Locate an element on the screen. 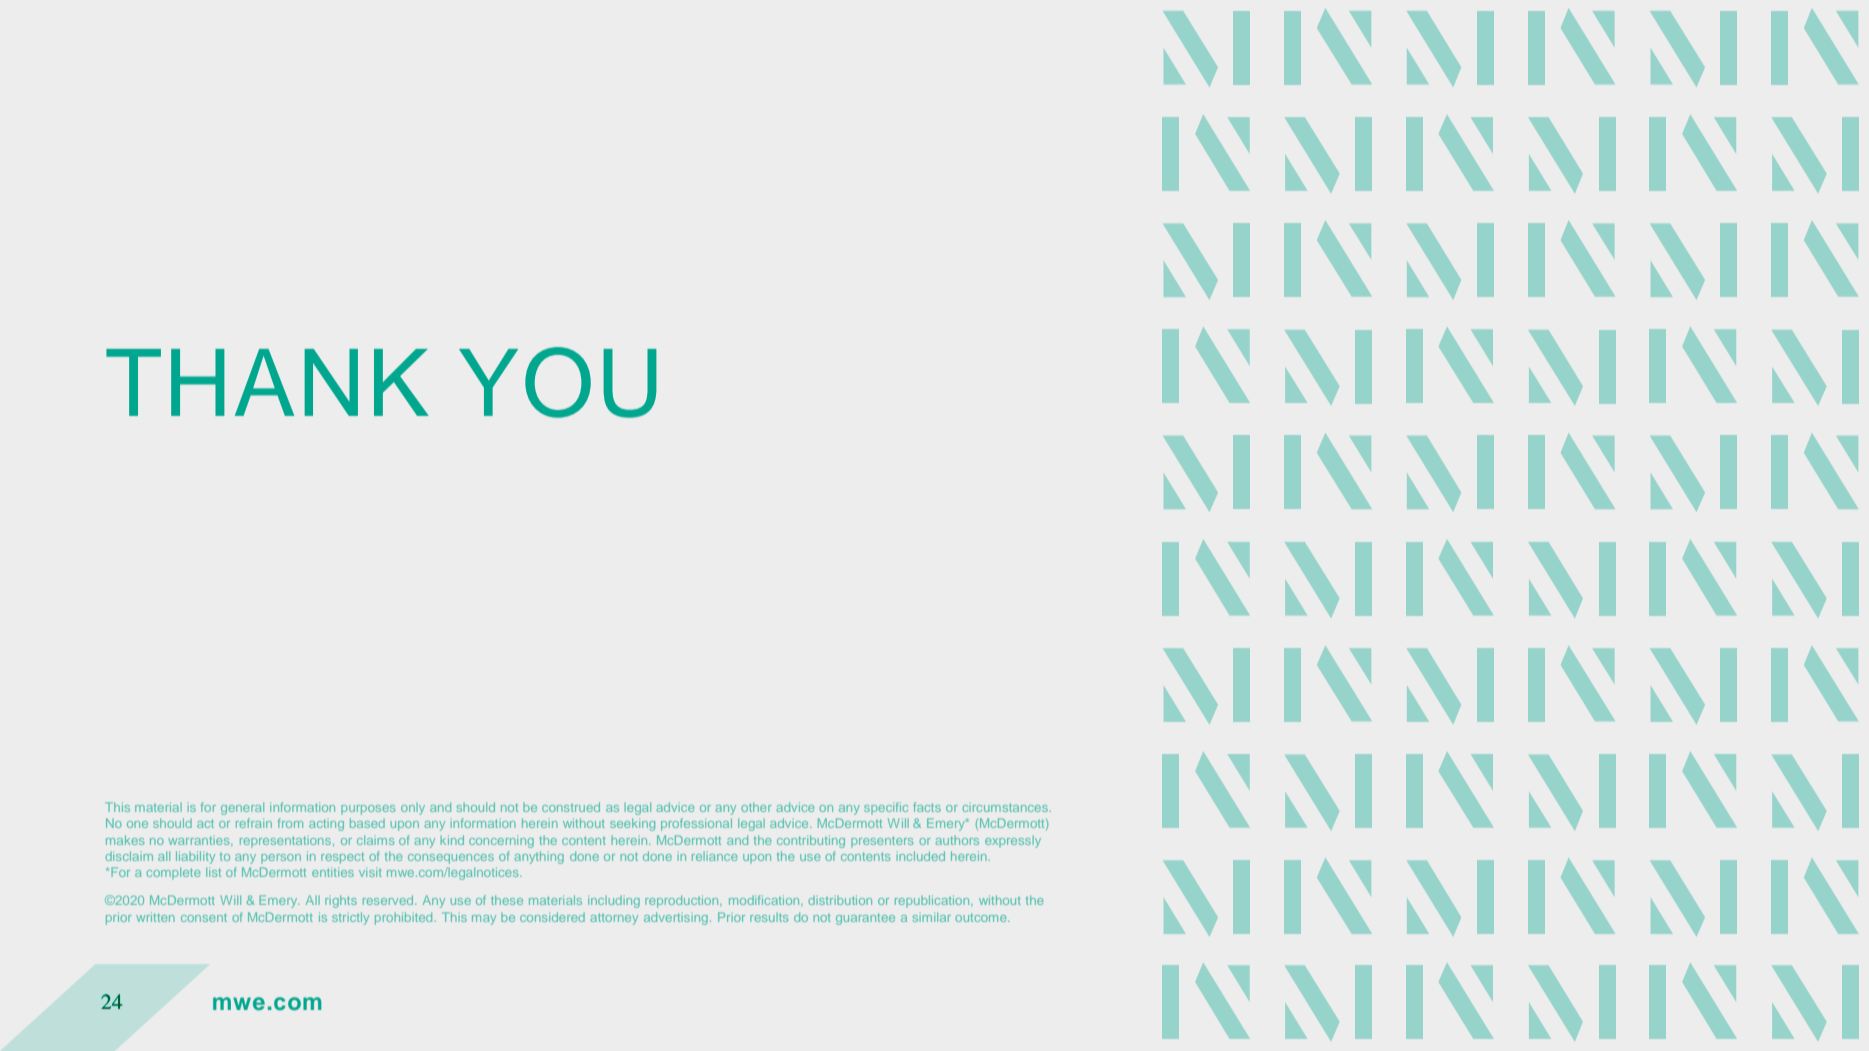 Image resolution: width=1869 pixels, height=1051 pixels. presenters is located at coordinates (882, 841).
